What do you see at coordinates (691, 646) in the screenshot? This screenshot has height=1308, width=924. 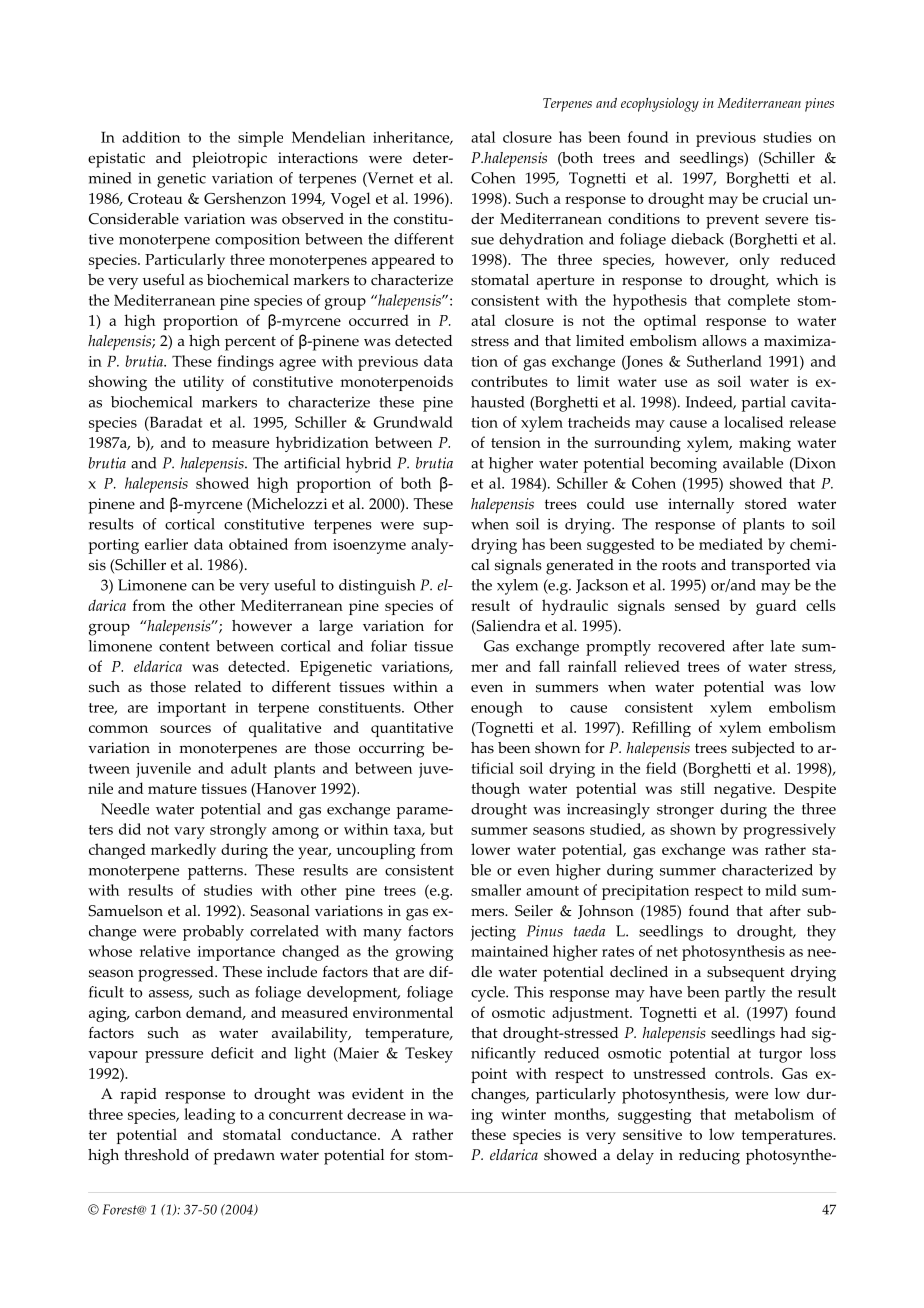 I see `recovered` at bounding box center [691, 646].
